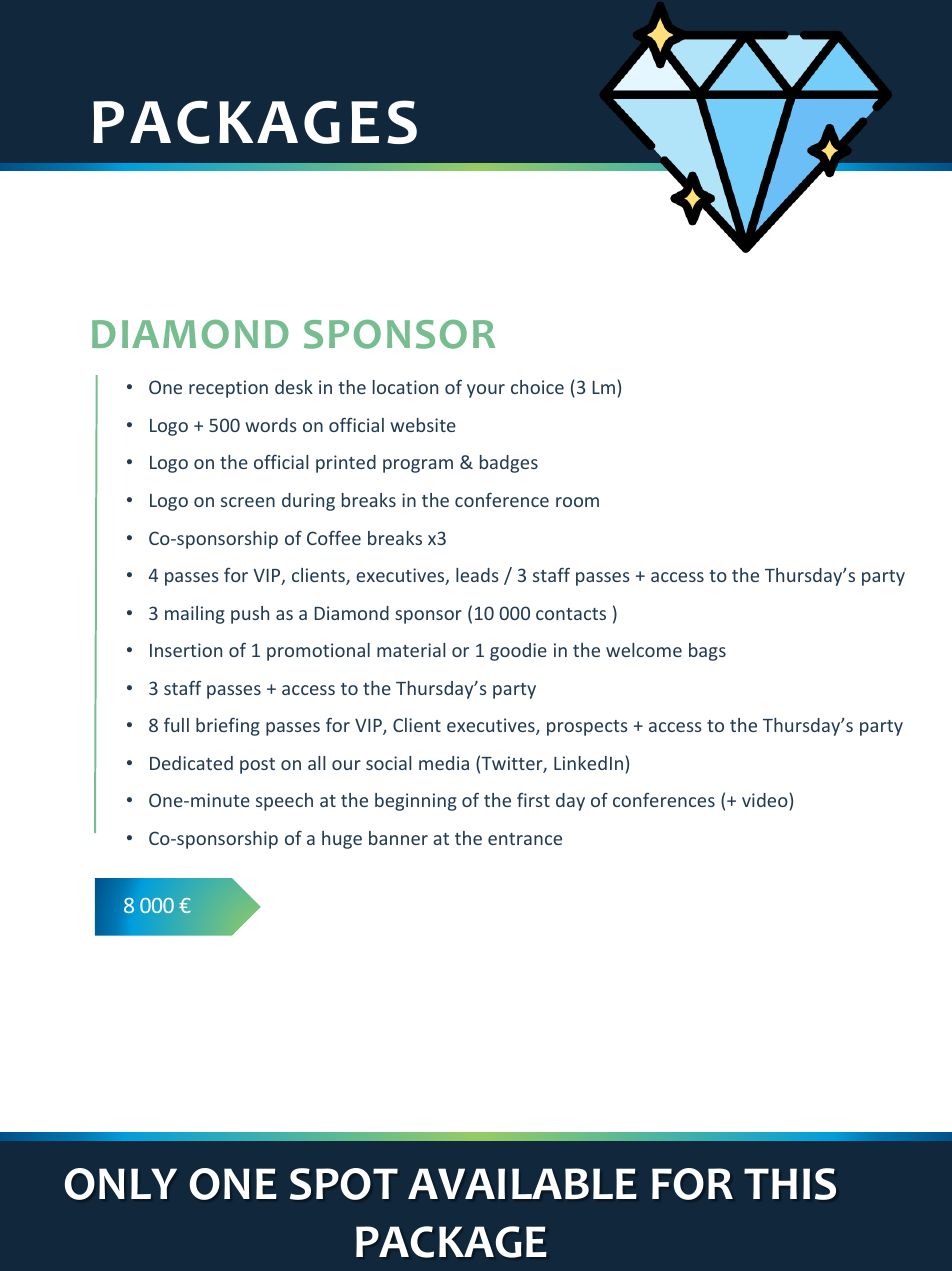 The width and height of the document is (952, 1271). Describe the element at coordinates (537, 387) in the document. I see `choice` at that location.
